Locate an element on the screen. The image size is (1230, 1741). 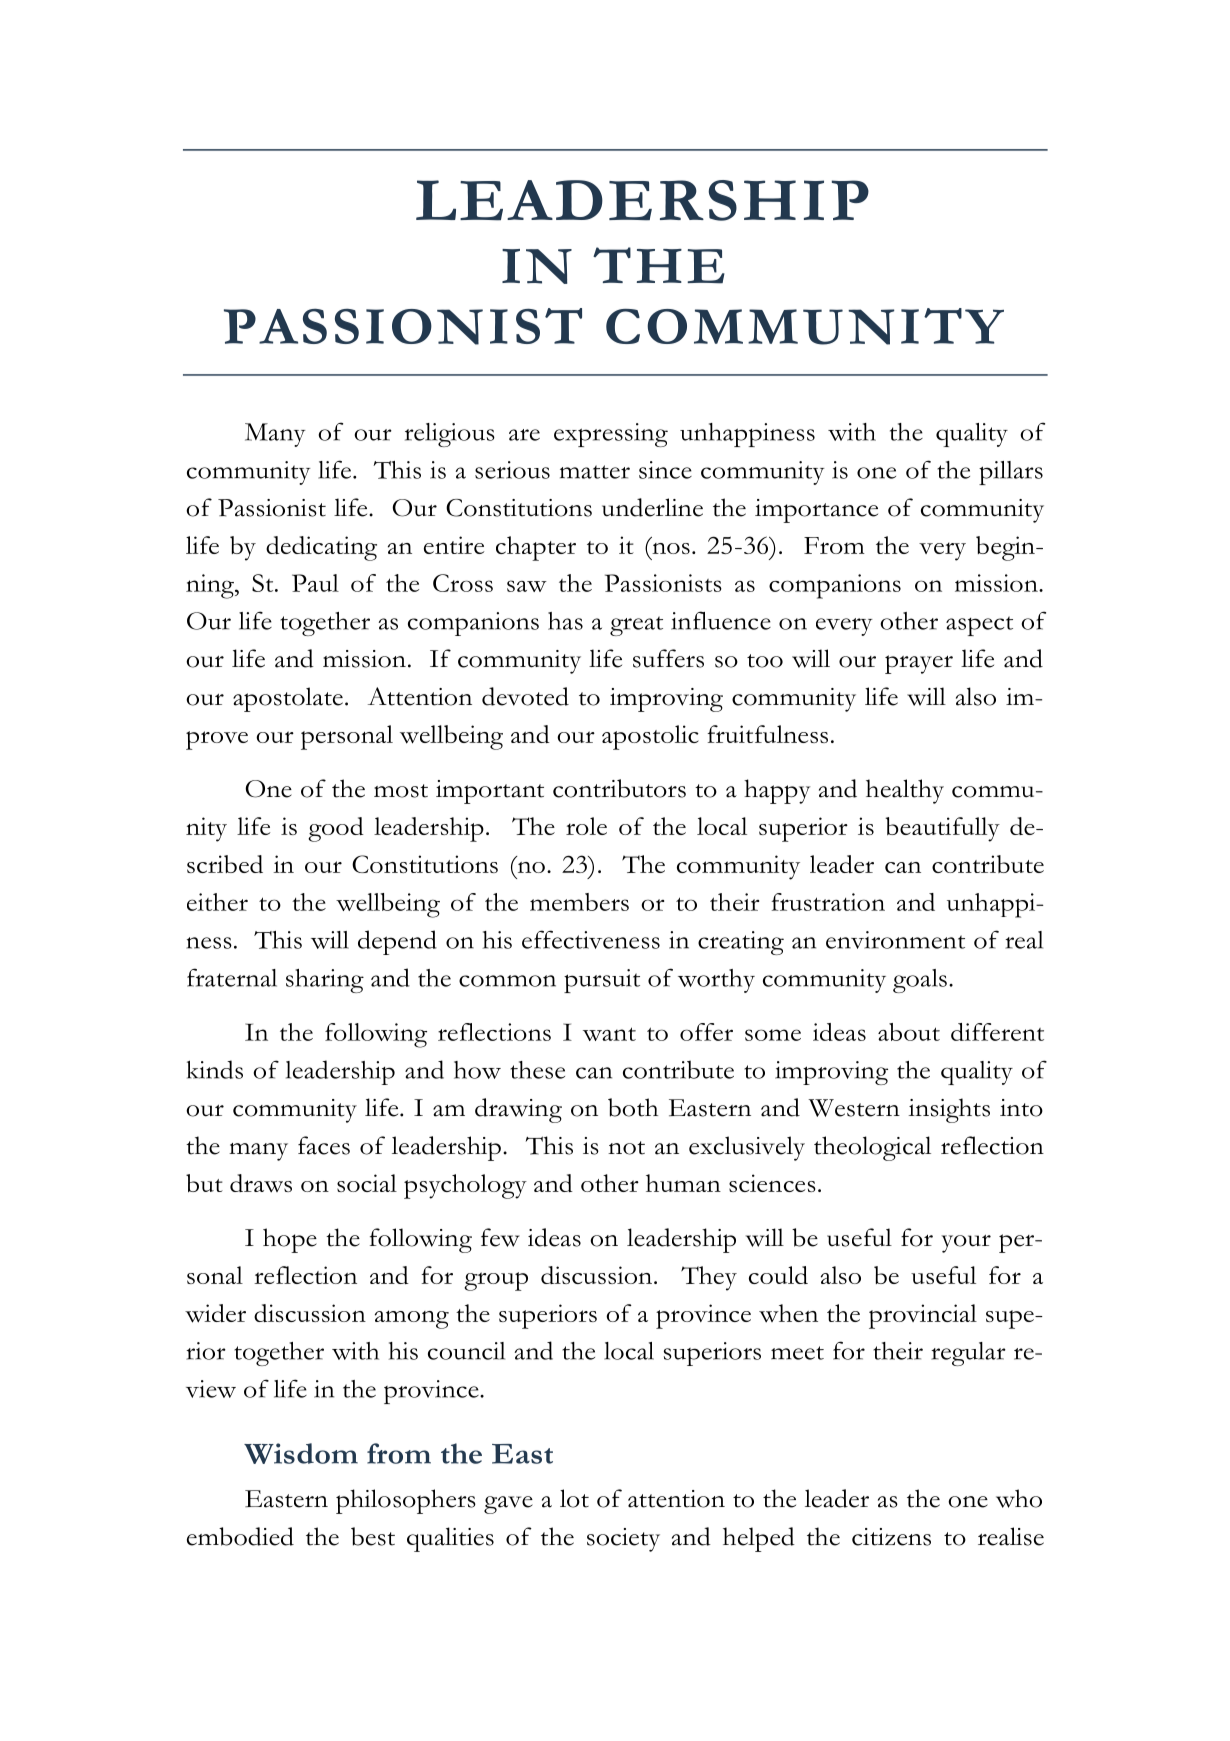
lot is located at coordinates (574, 1498).
